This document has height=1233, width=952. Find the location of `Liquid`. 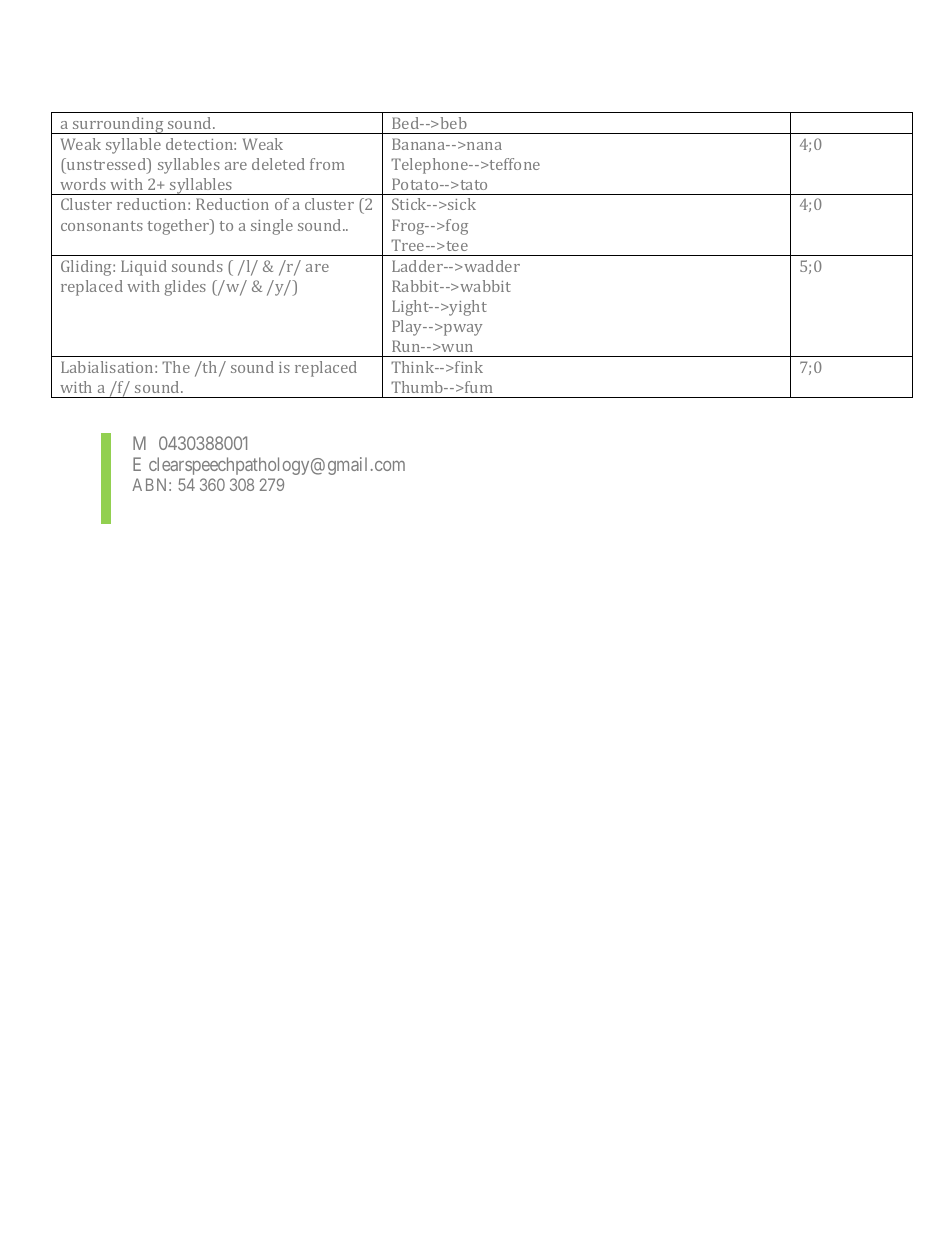

Liquid is located at coordinates (144, 268).
